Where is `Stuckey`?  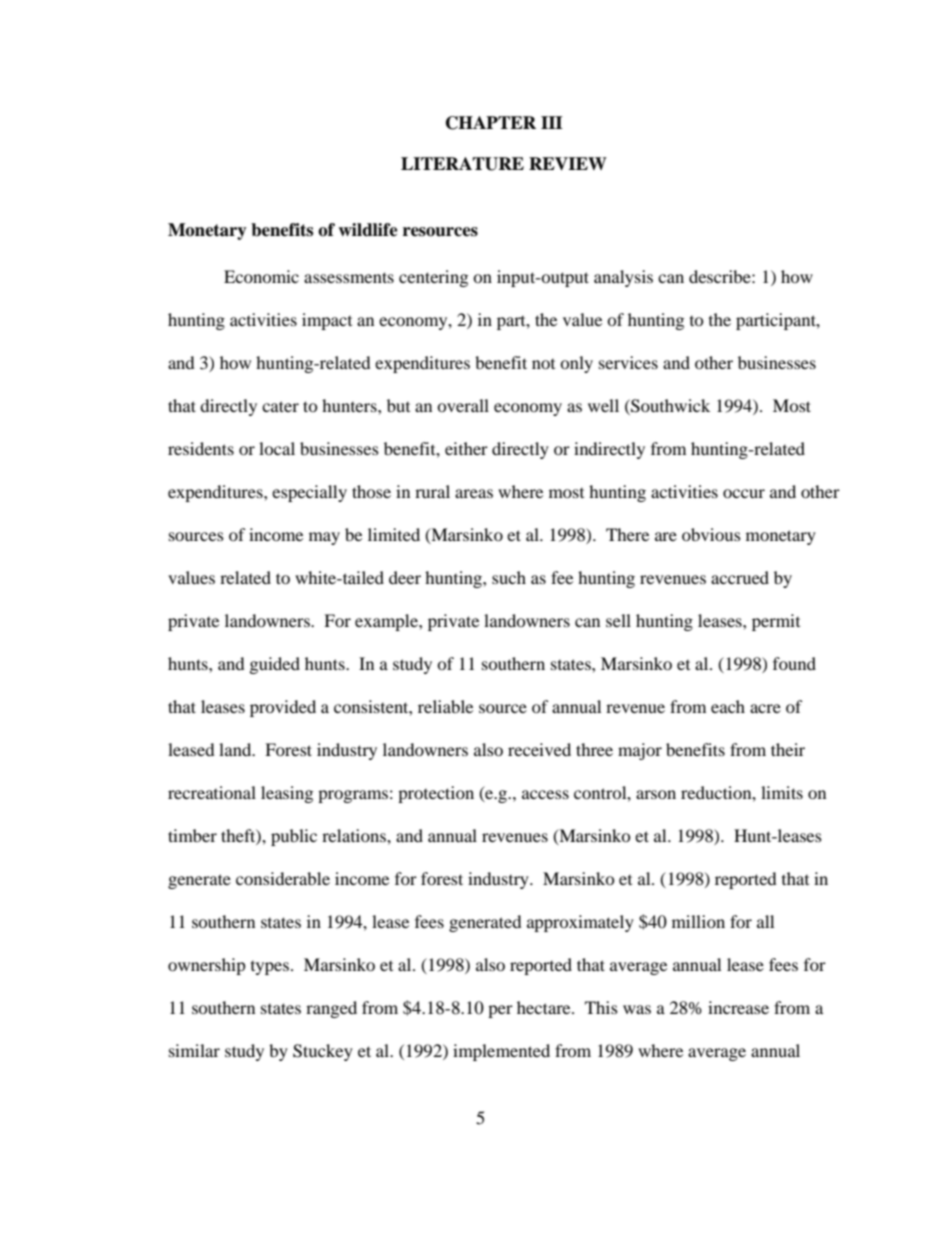
Stuckey is located at coordinates (323, 1052).
